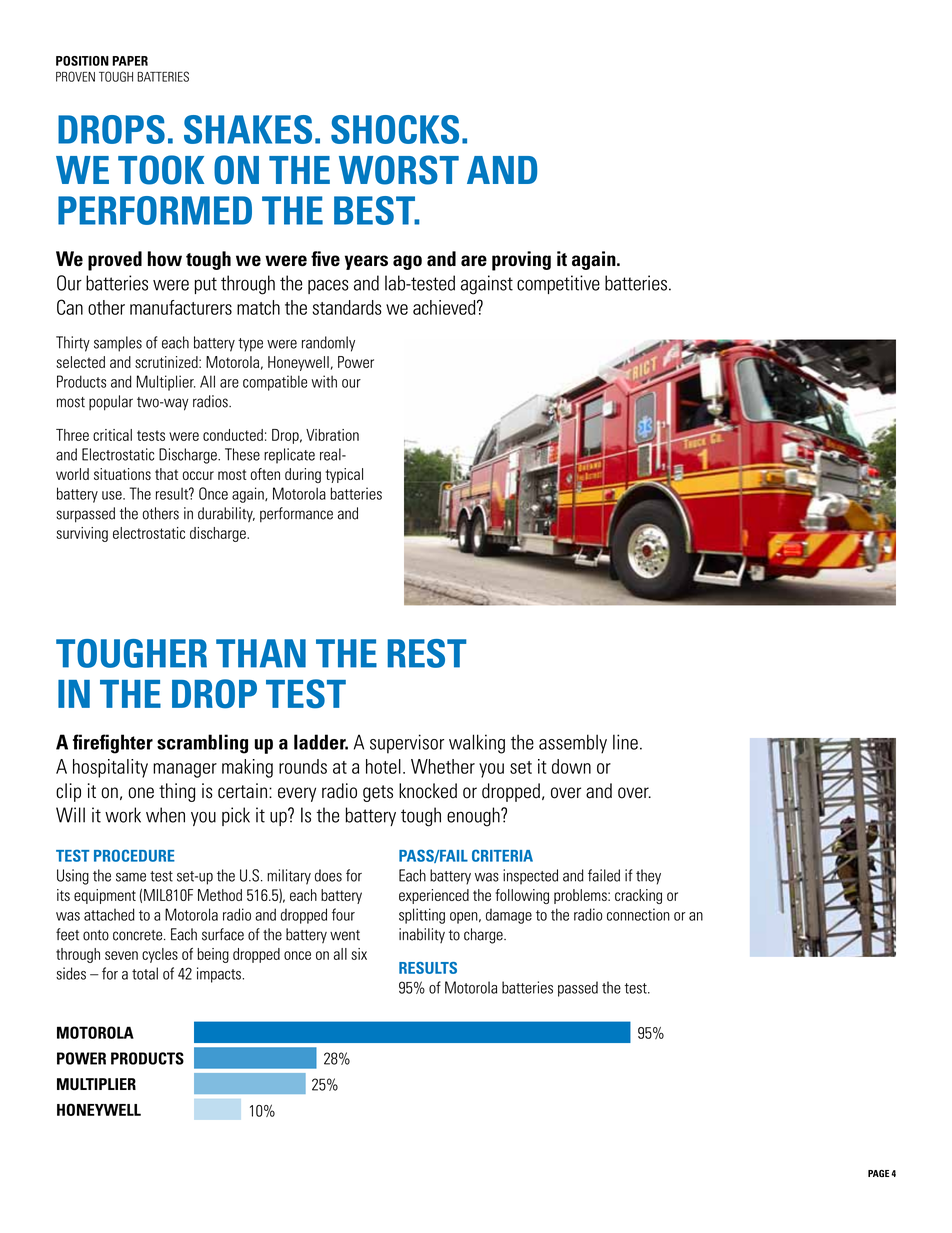 This screenshot has width=952, height=1233. Describe the element at coordinates (521, 261) in the screenshot. I see `proving` at that location.
